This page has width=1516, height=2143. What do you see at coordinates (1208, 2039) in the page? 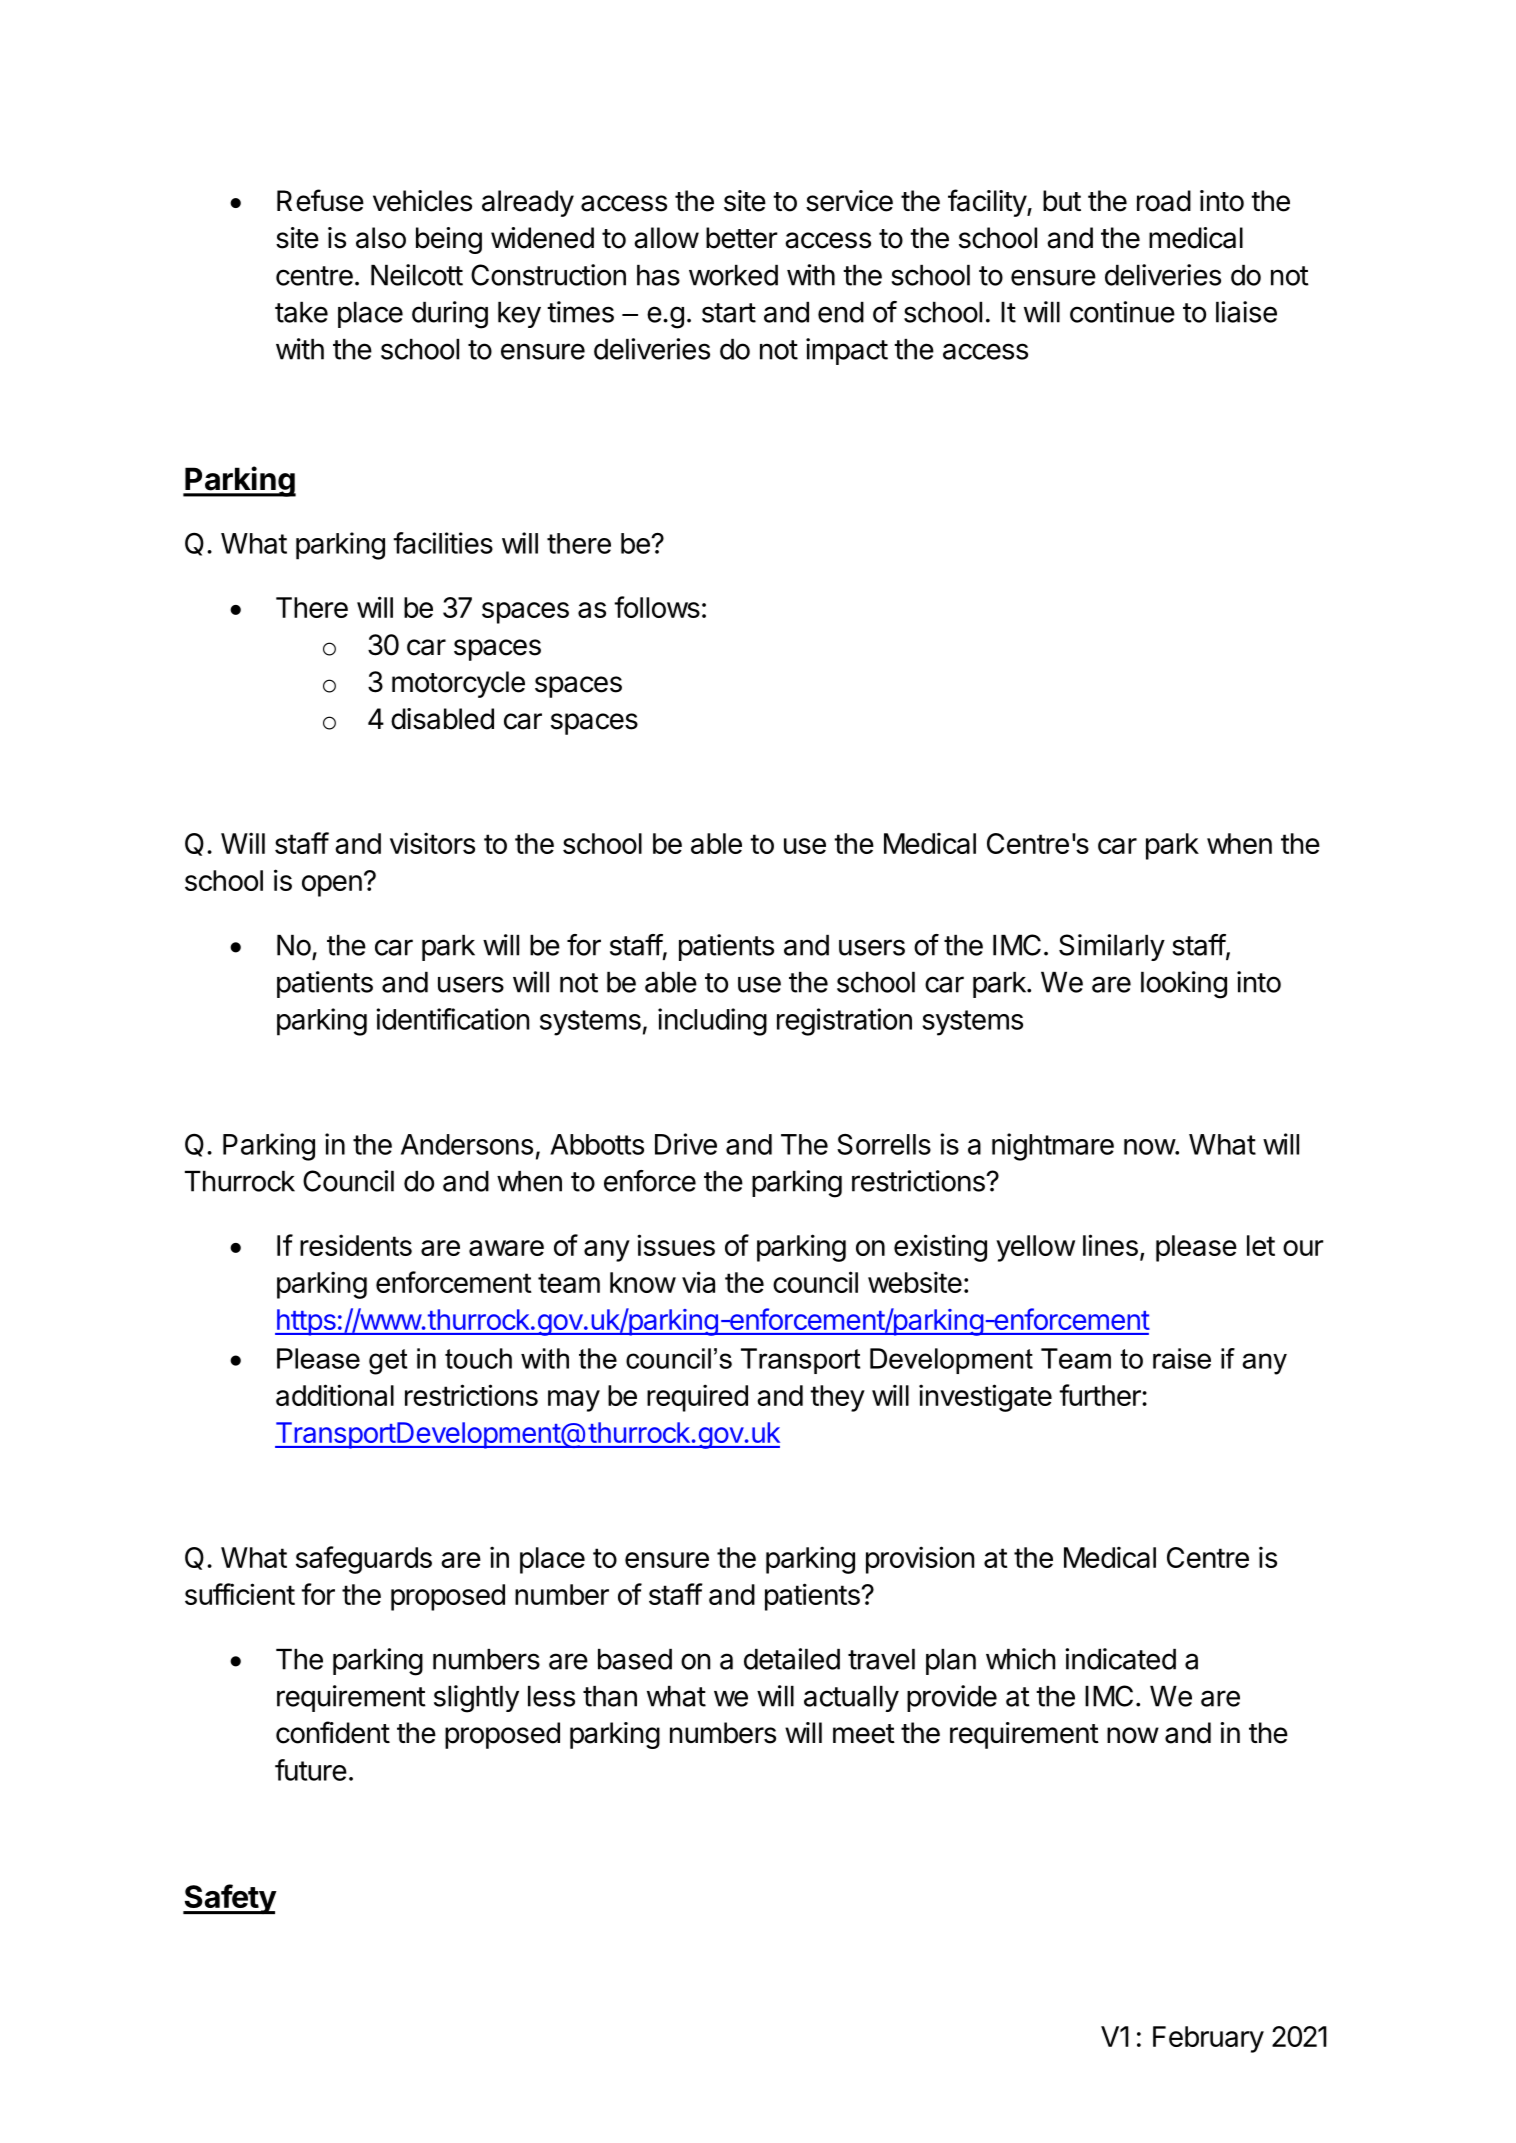
I see `February` at bounding box center [1208, 2039].
